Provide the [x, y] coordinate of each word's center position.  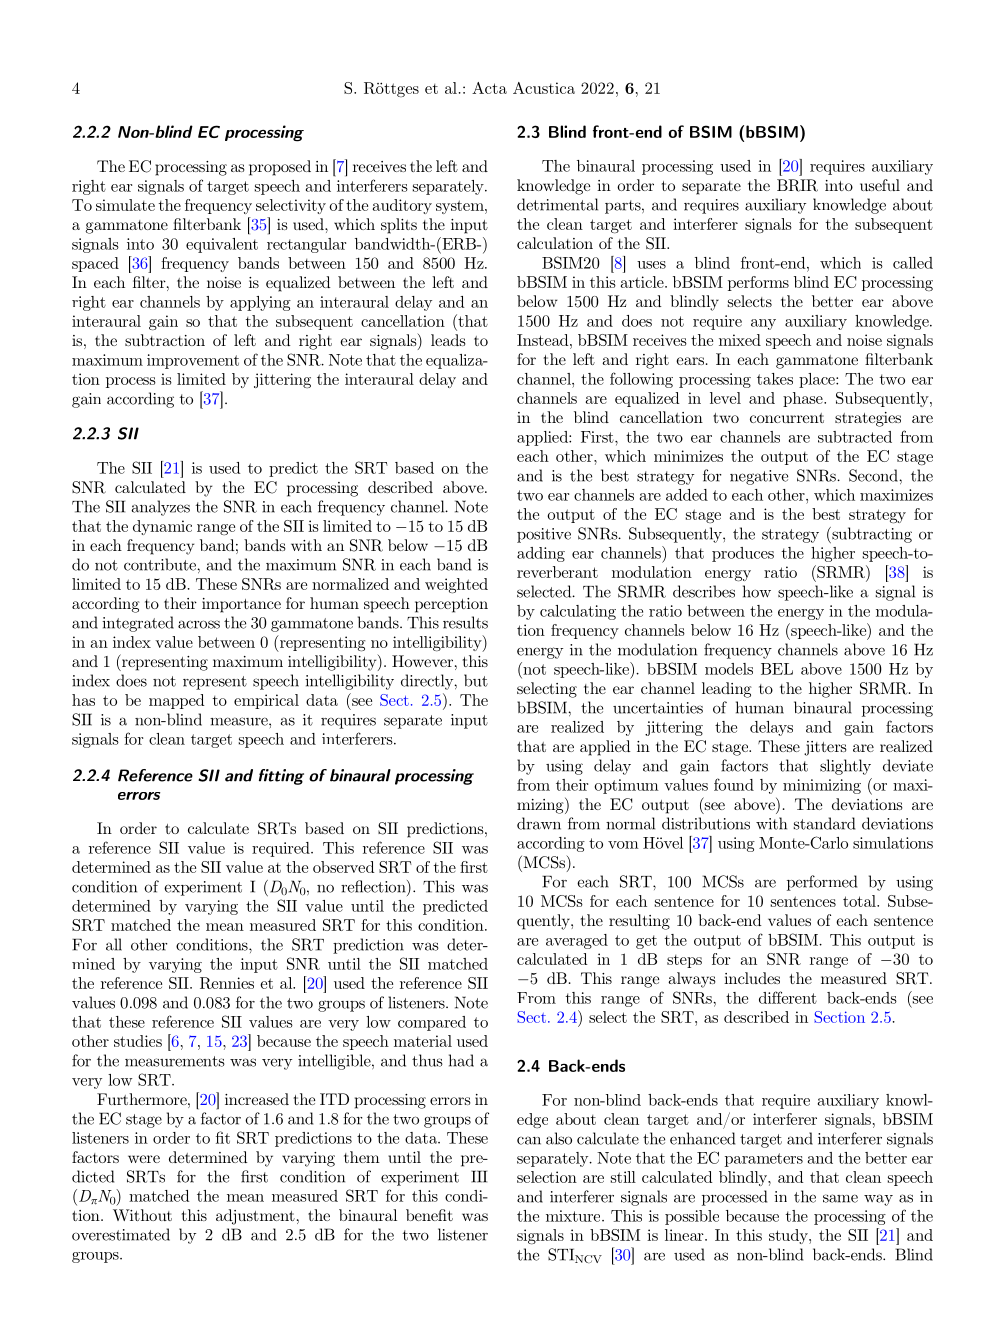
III [479, 1176]
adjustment [255, 1217]
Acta [489, 88]
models [729, 669]
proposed [280, 168]
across [199, 624]
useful [880, 185]
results [465, 622]
